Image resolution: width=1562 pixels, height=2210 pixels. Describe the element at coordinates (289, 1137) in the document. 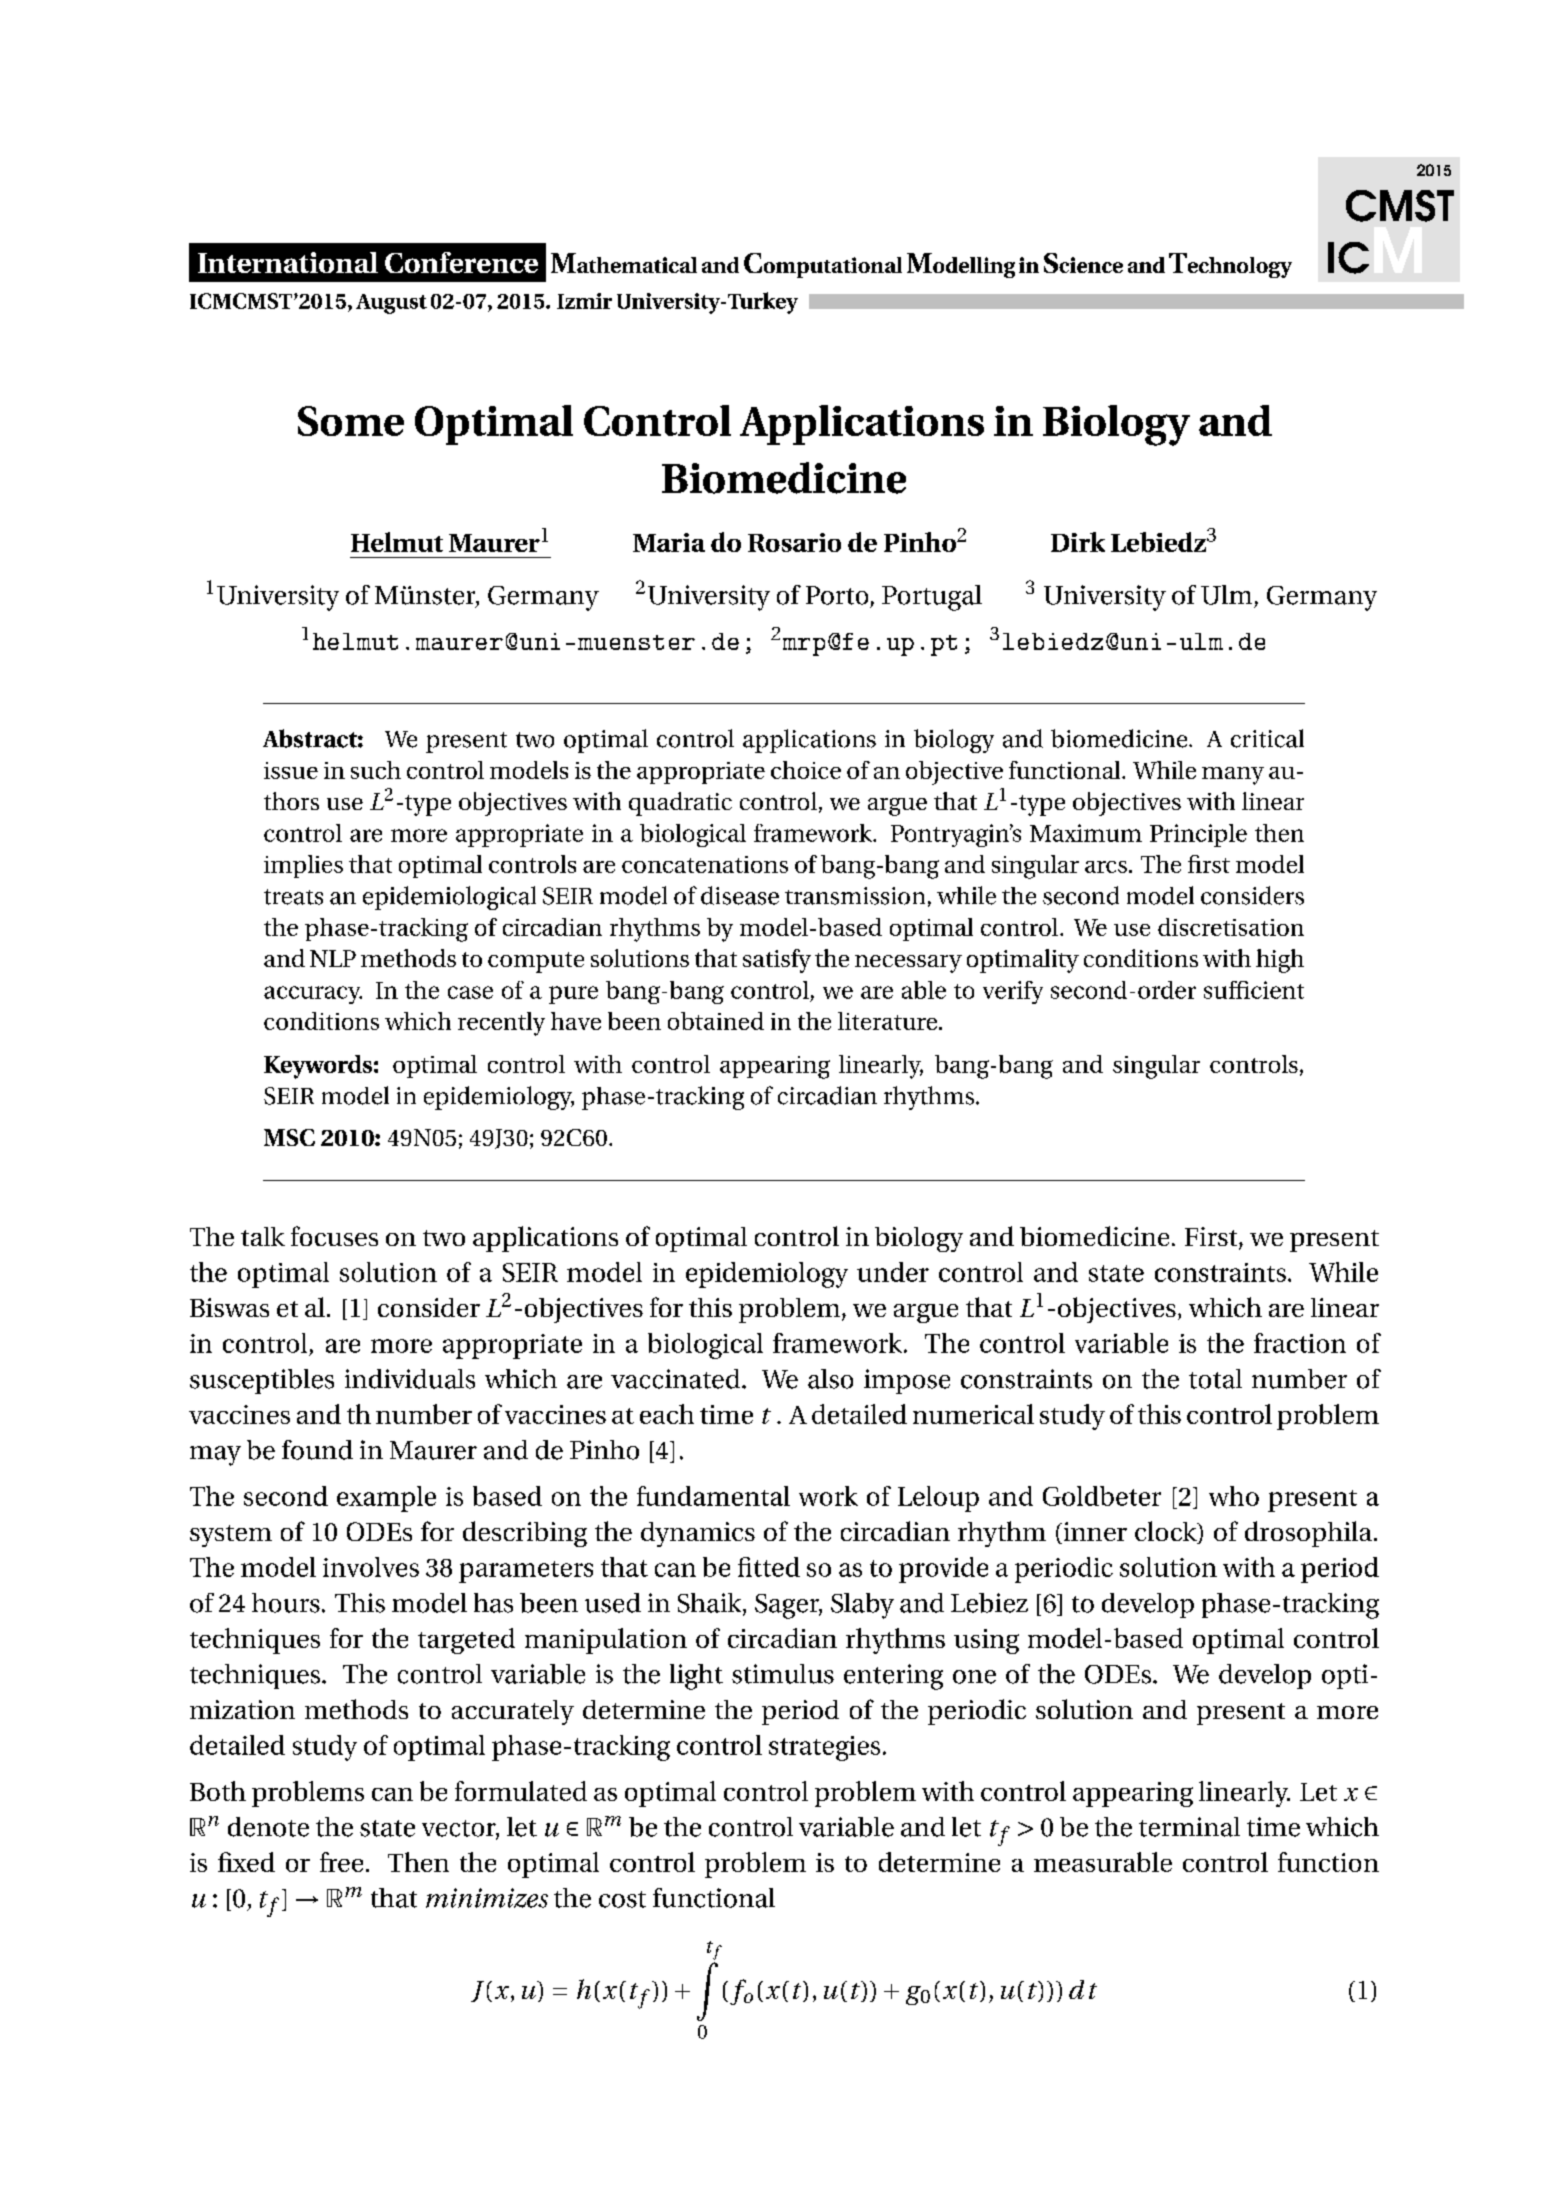

I see `MSC` at that location.
